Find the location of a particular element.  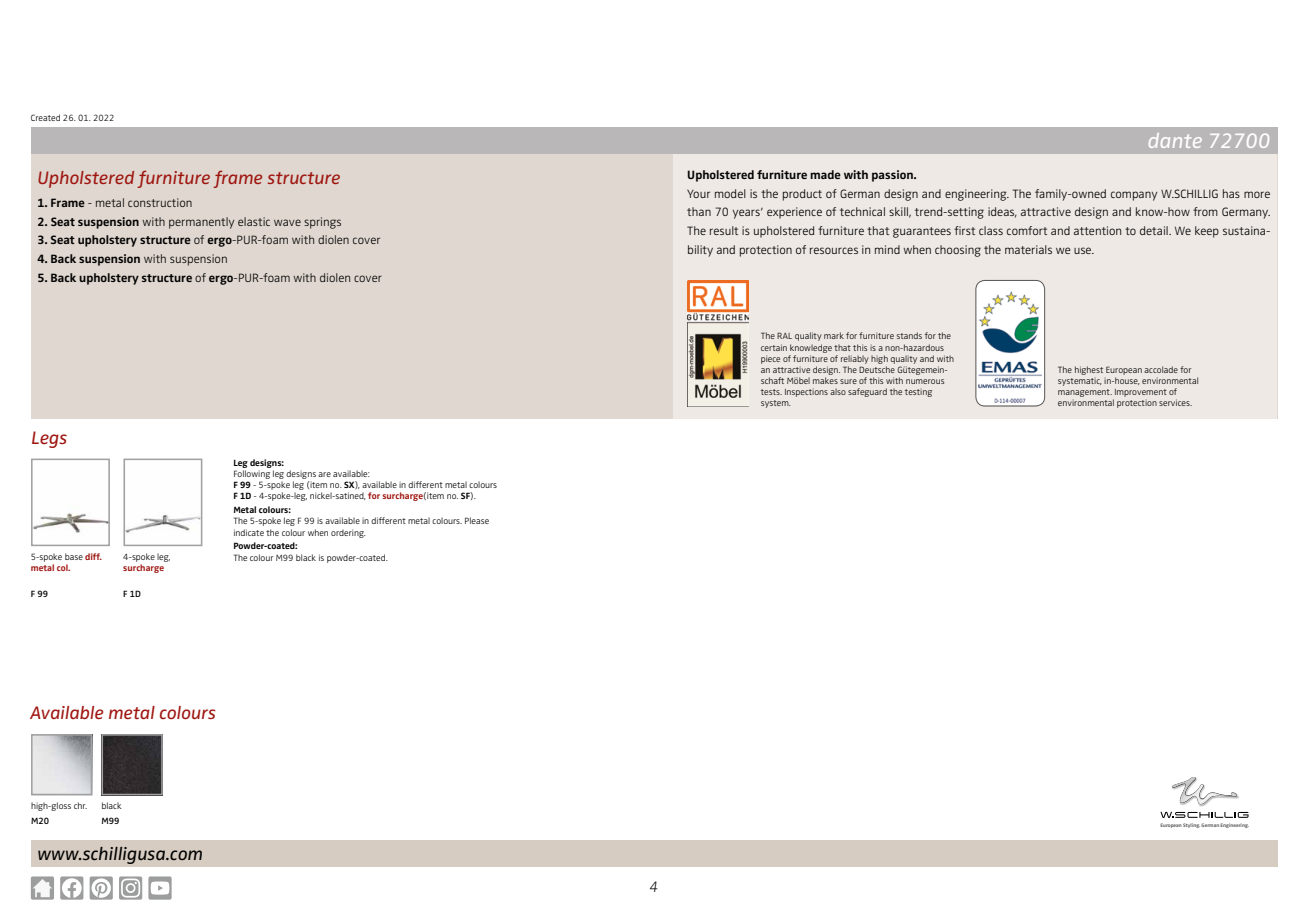

accolade is located at coordinates (1161, 369).
